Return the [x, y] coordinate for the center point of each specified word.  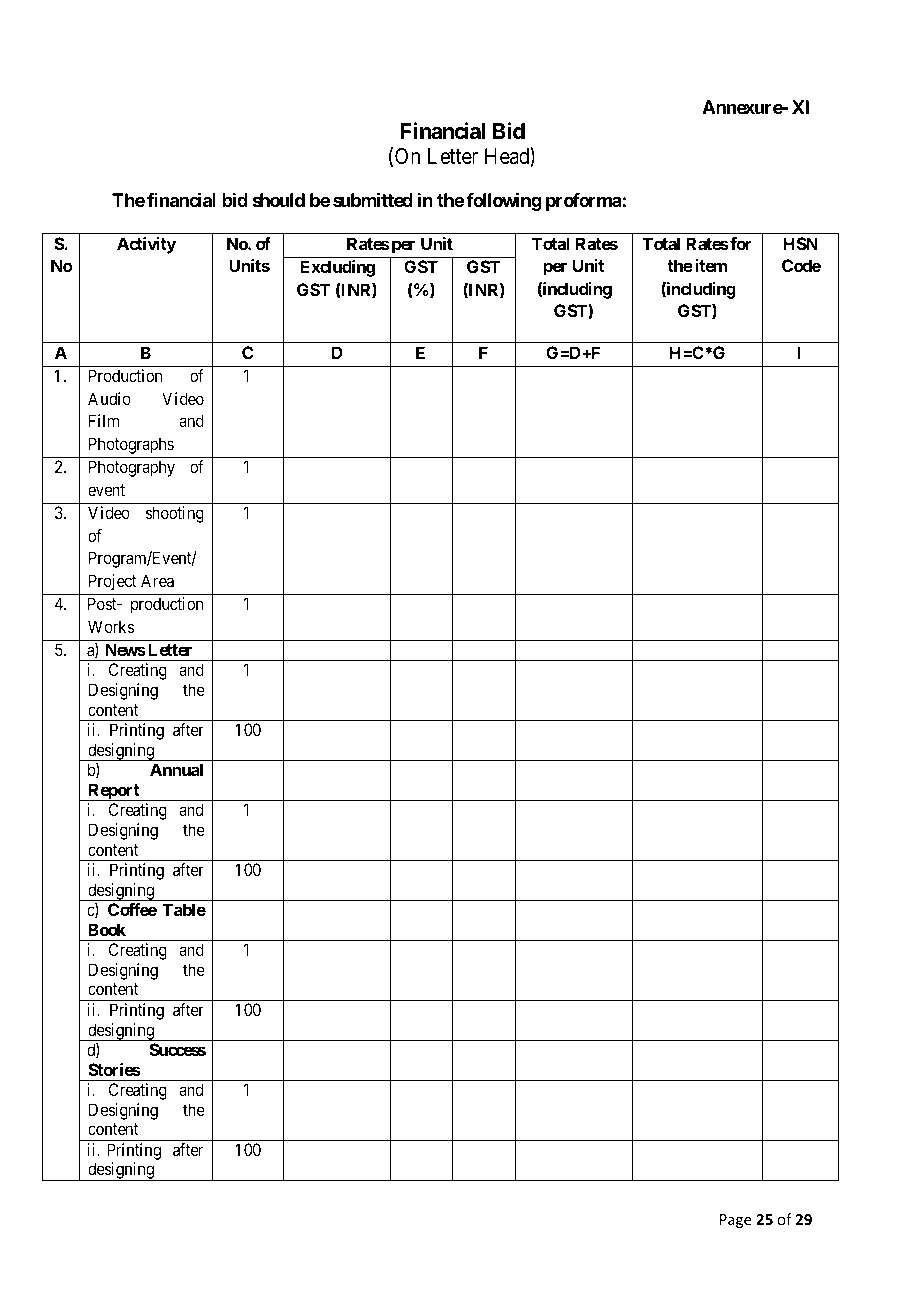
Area [157, 580]
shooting [175, 514]
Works [111, 626]
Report [114, 792]
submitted [373, 199]
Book [107, 929]
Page [735, 1221]
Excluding [338, 268]
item [711, 265]
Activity [146, 245]
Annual [176, 769]
